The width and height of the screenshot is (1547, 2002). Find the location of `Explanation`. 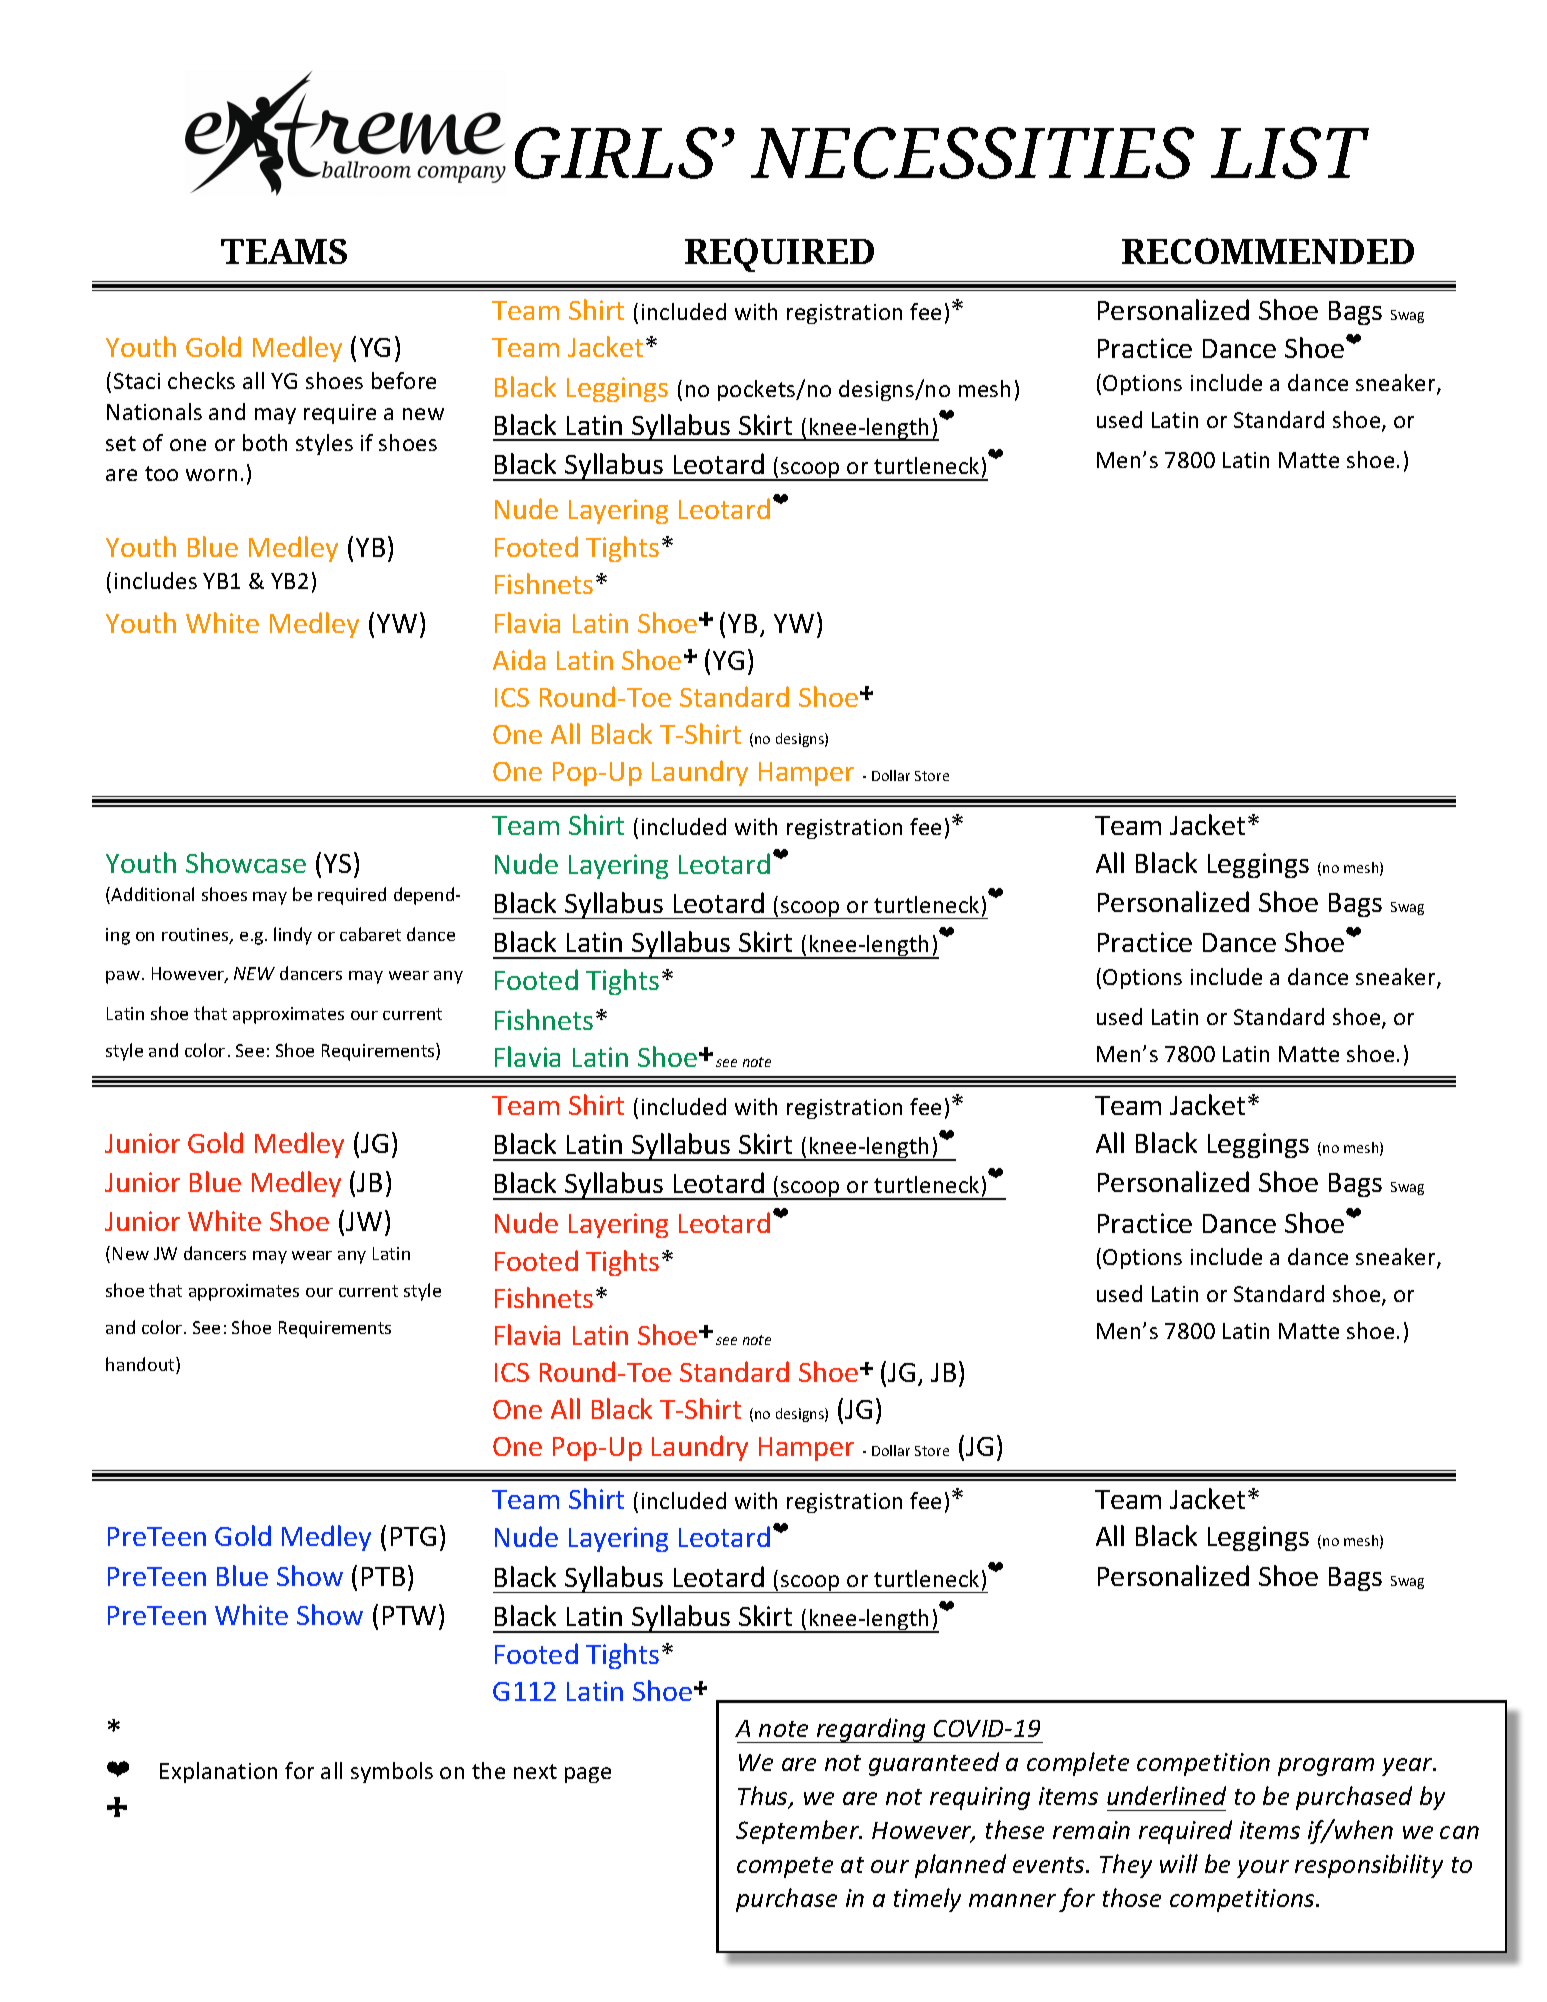

Explanation is located at coordinates (218, 1772).
